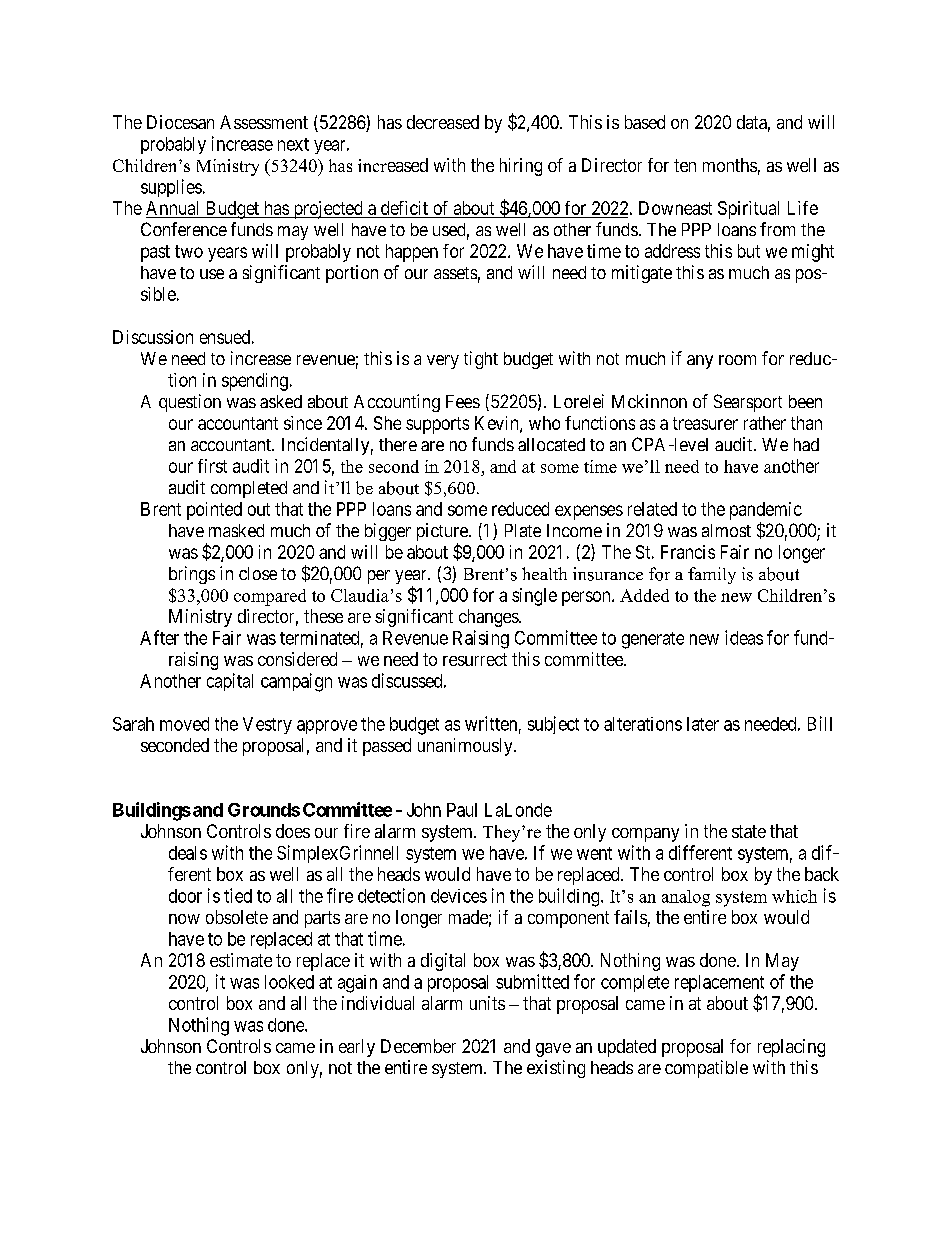 This page has width=952, height=1233. What do you see at coordinates (264, 122) in the page?
I see `Assessment` at bounding box center [264, 122].
